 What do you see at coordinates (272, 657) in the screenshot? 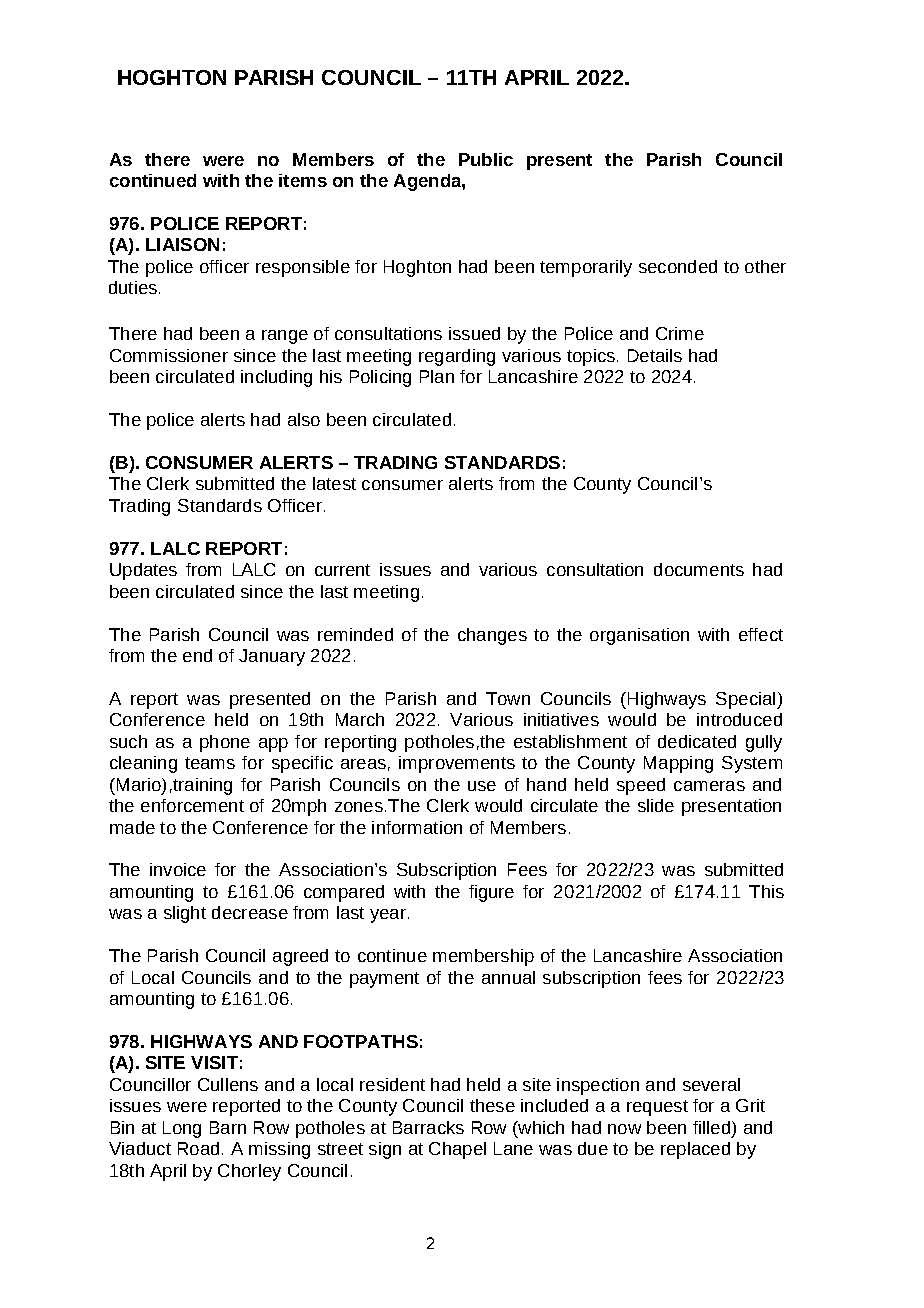
I see `January` at bounding box center [272, 657].
